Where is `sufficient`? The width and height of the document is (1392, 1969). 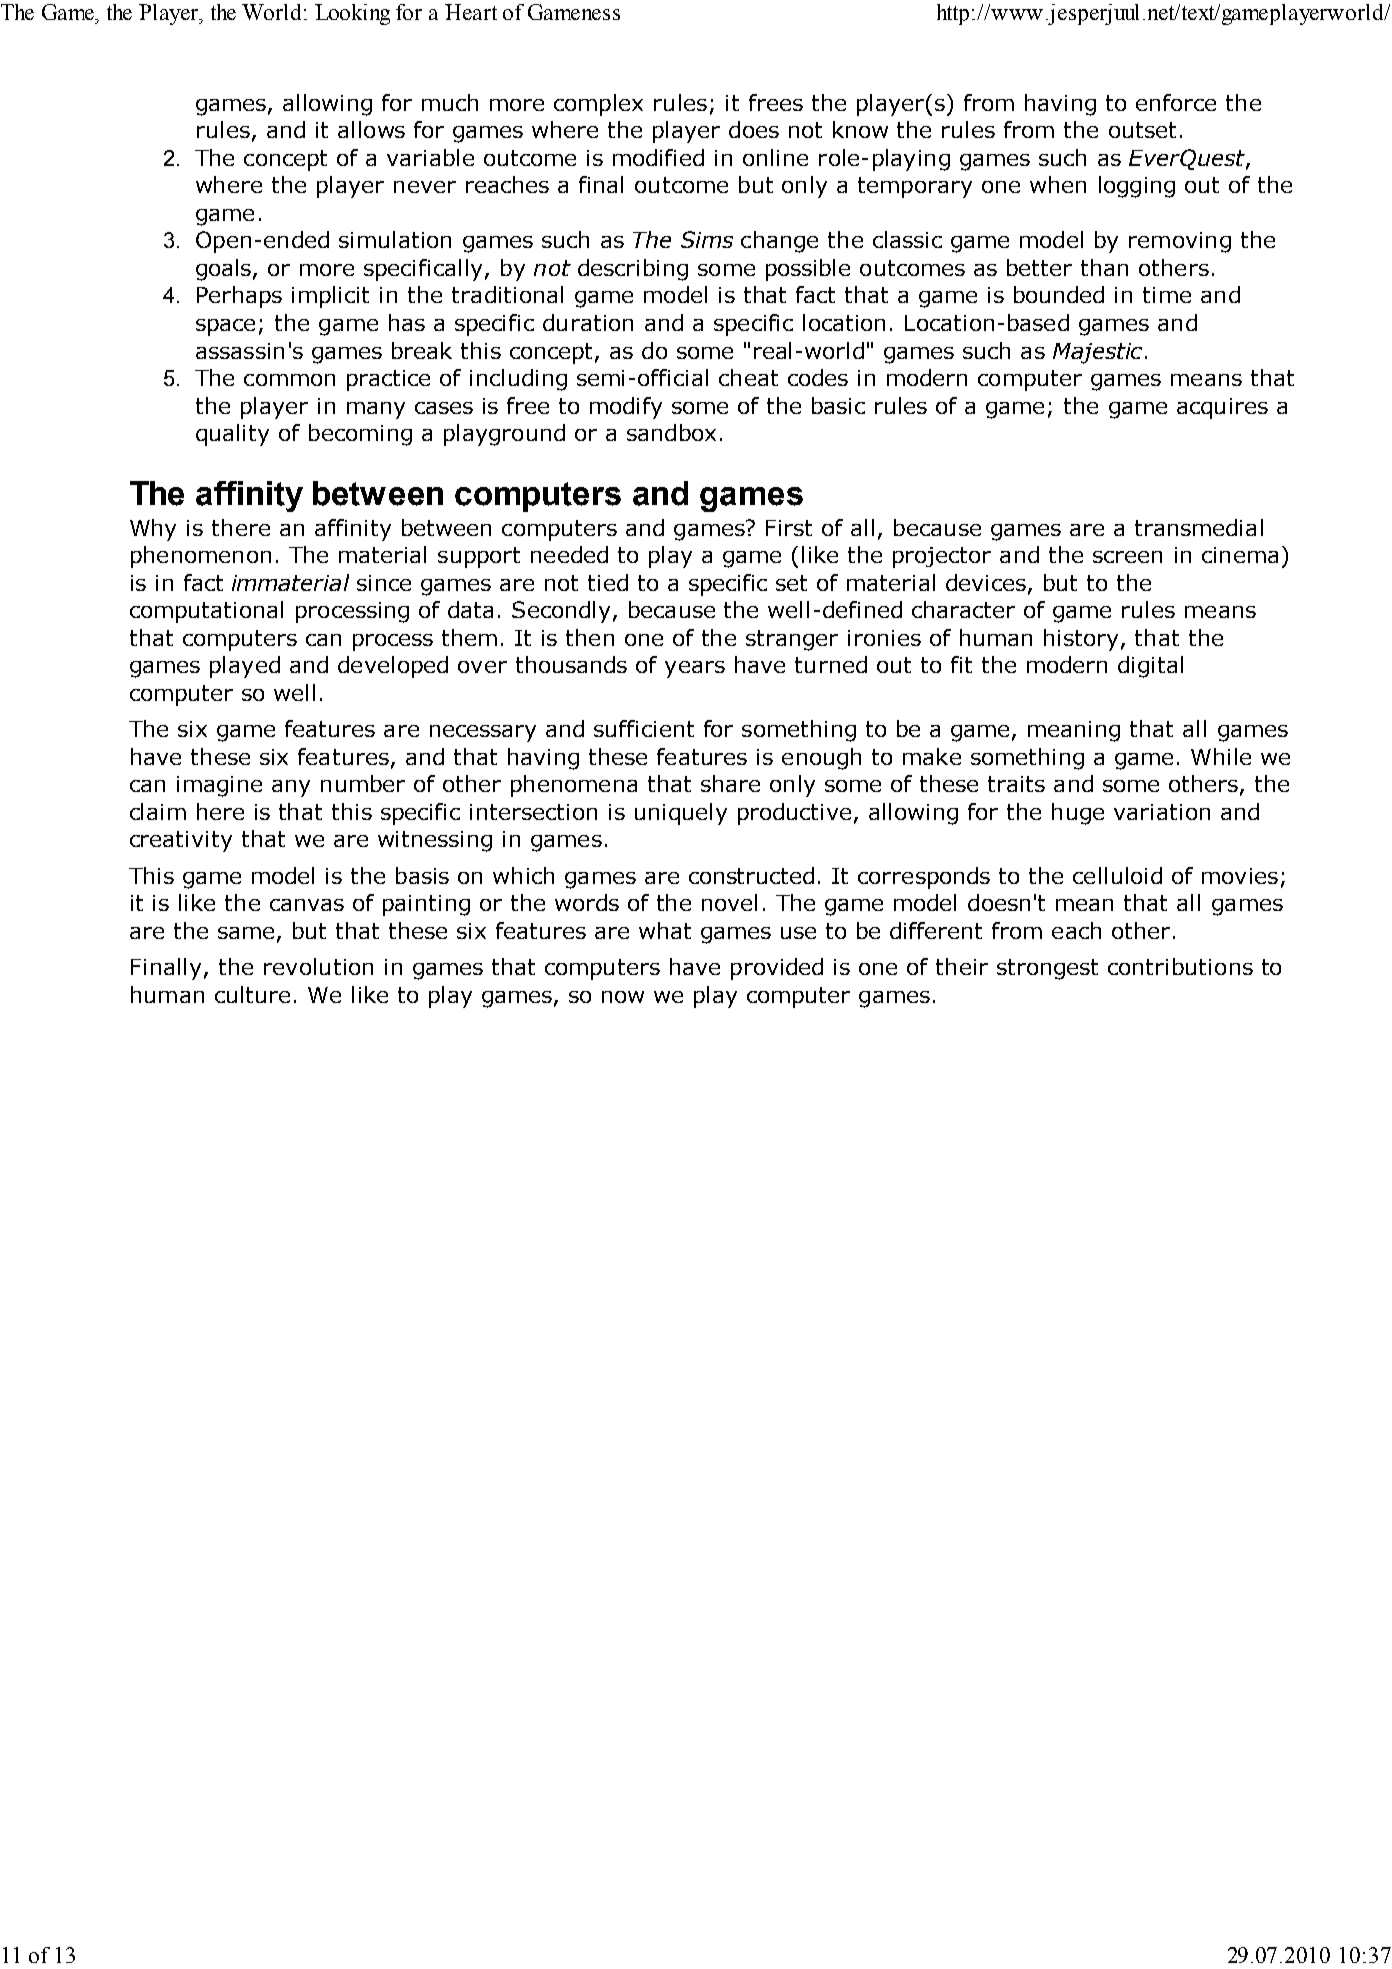
sufficient is located at coordinates (644, 728).
